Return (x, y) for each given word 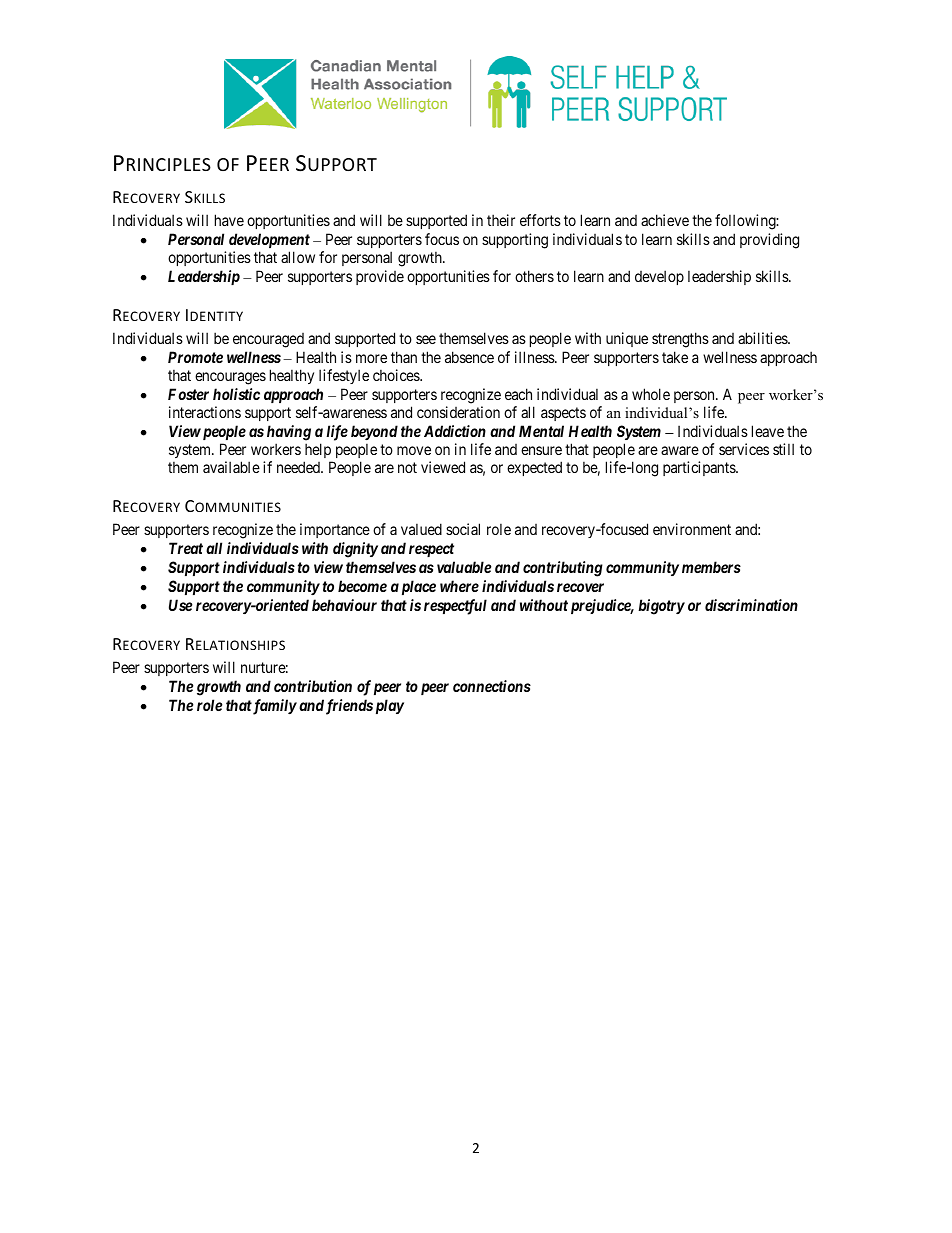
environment (692, 529)
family (274, 707)
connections (492, 686)
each (518, 394)
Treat (186, 548)
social (463, 529)
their (501, 220)
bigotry (661, 607)
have (229, 220)
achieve (665, 220)
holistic (236, 394)
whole (651, 394)
